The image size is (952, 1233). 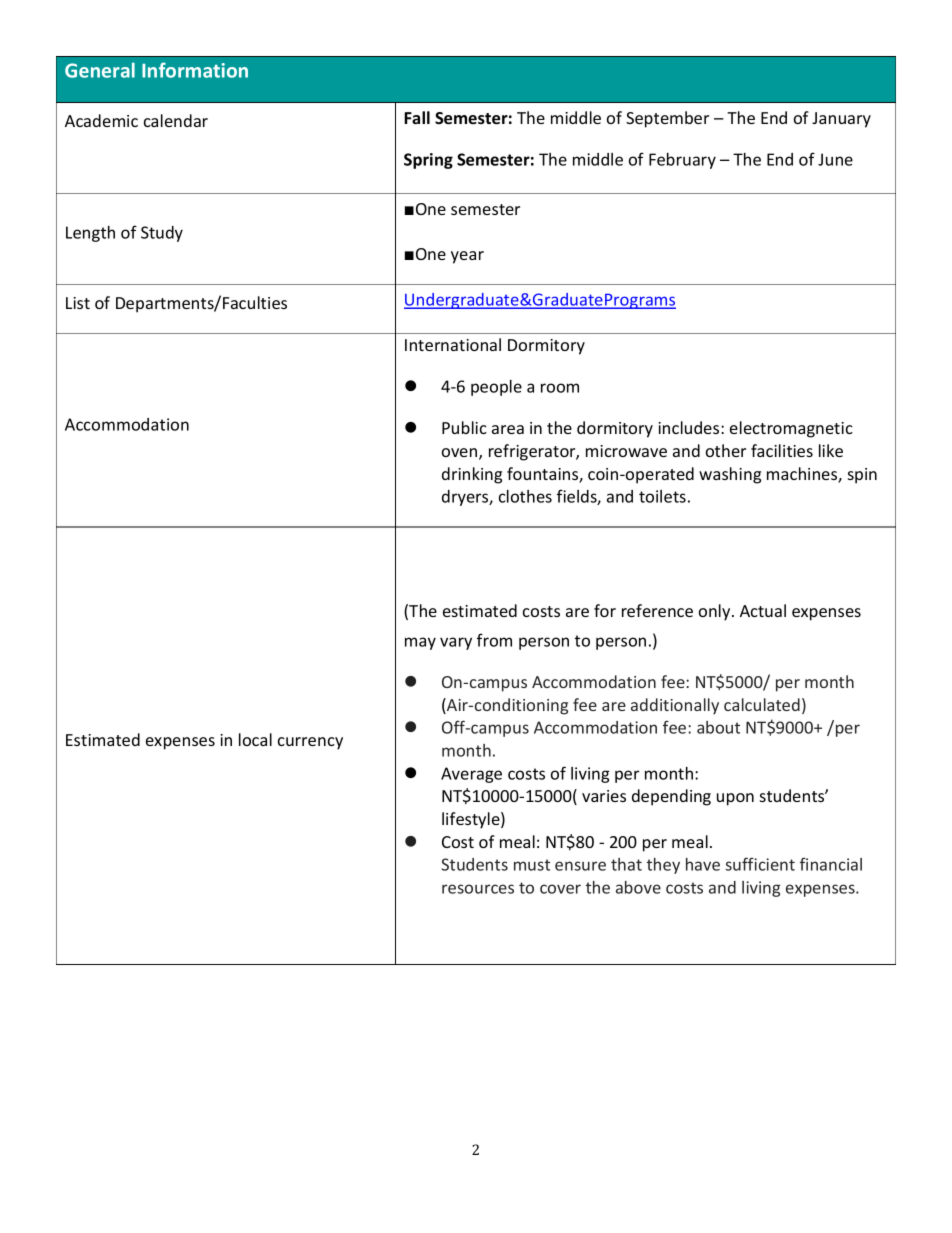 I want to click on drinking, so click(x=472, y=475).
